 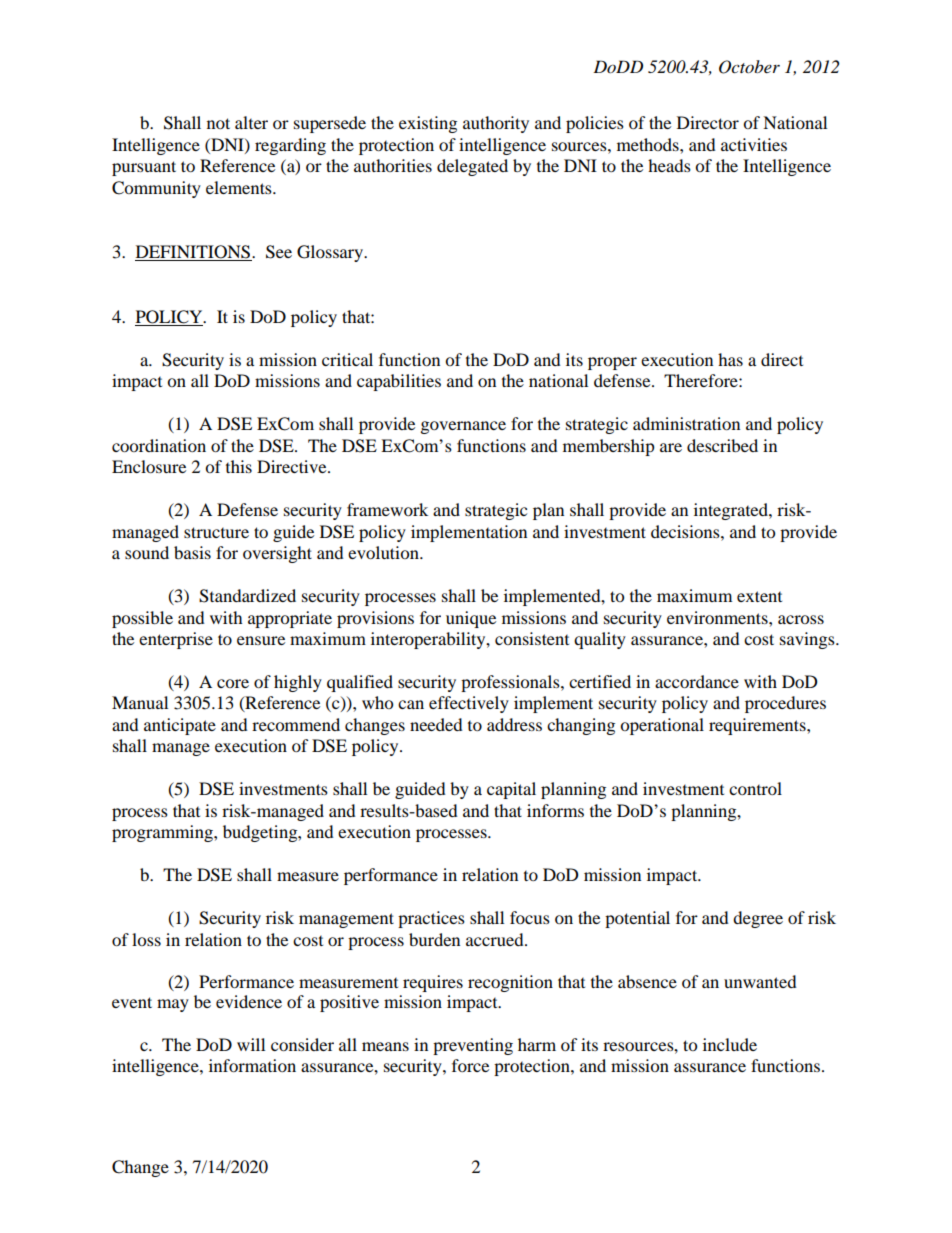 What do you see at coordinates (749, 67) in the image?
I see `October` at bounding box center [749, 67].
